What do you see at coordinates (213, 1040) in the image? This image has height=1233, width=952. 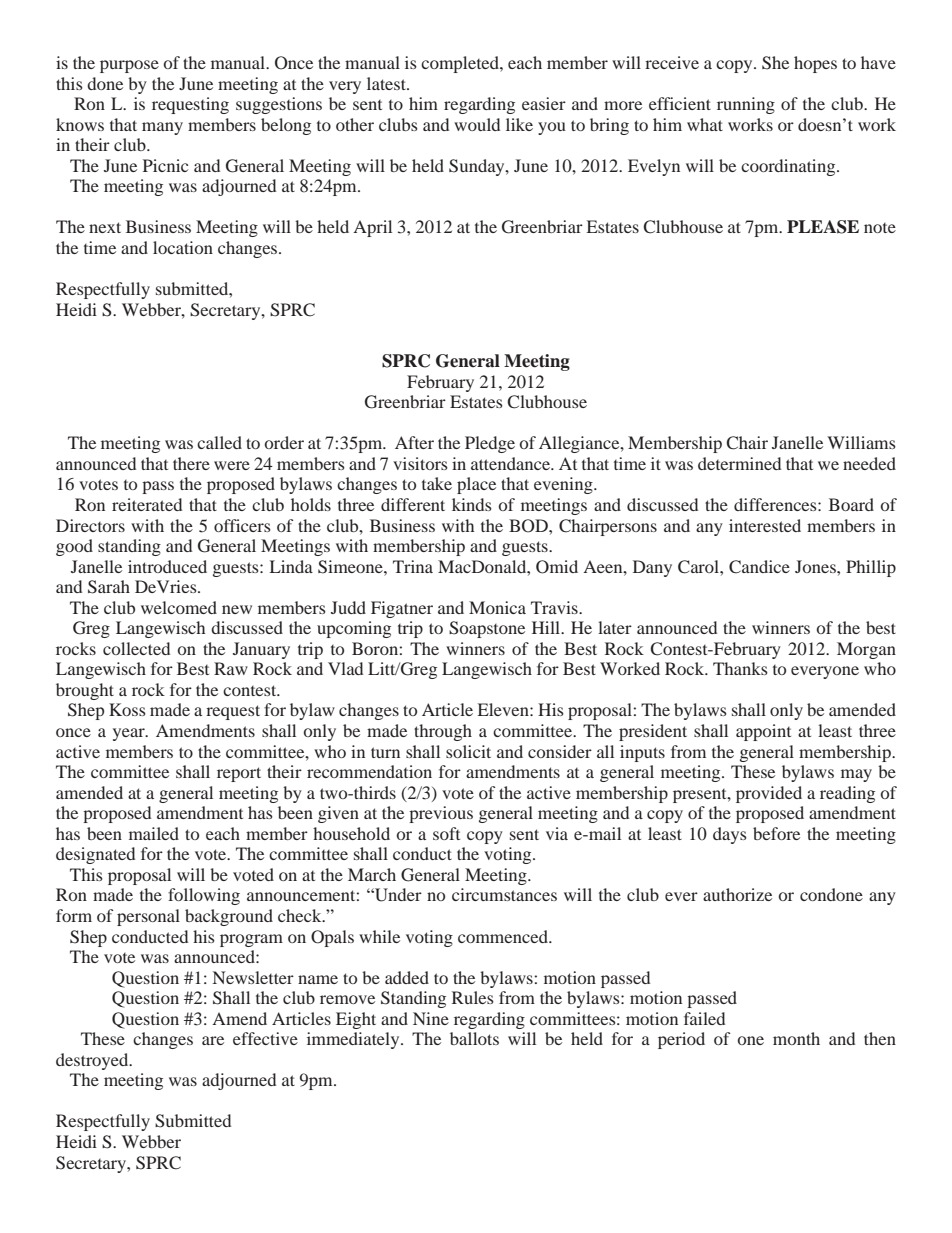 I see `are` at bounding box center [213, 1040].
